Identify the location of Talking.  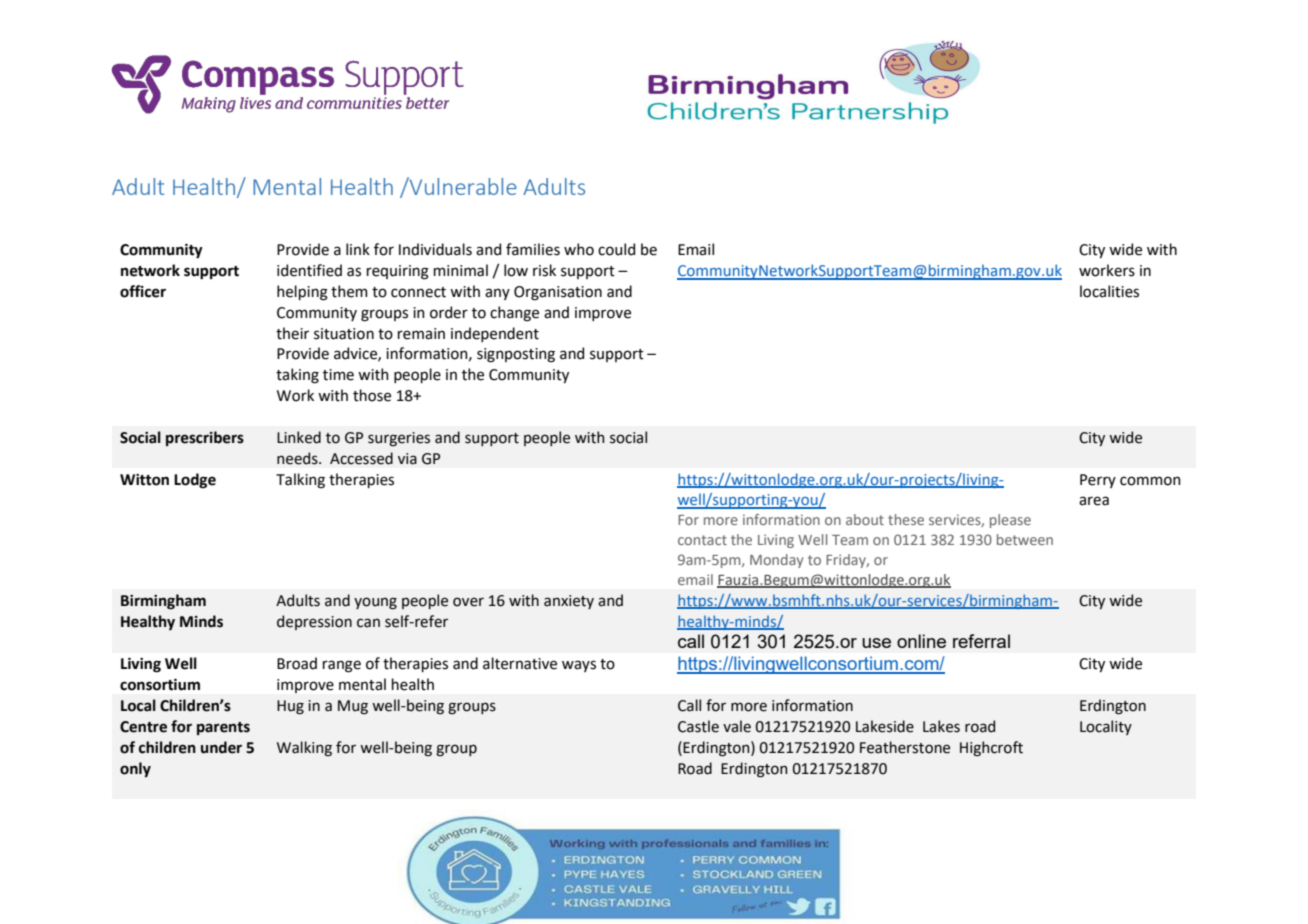
(300, 481).
